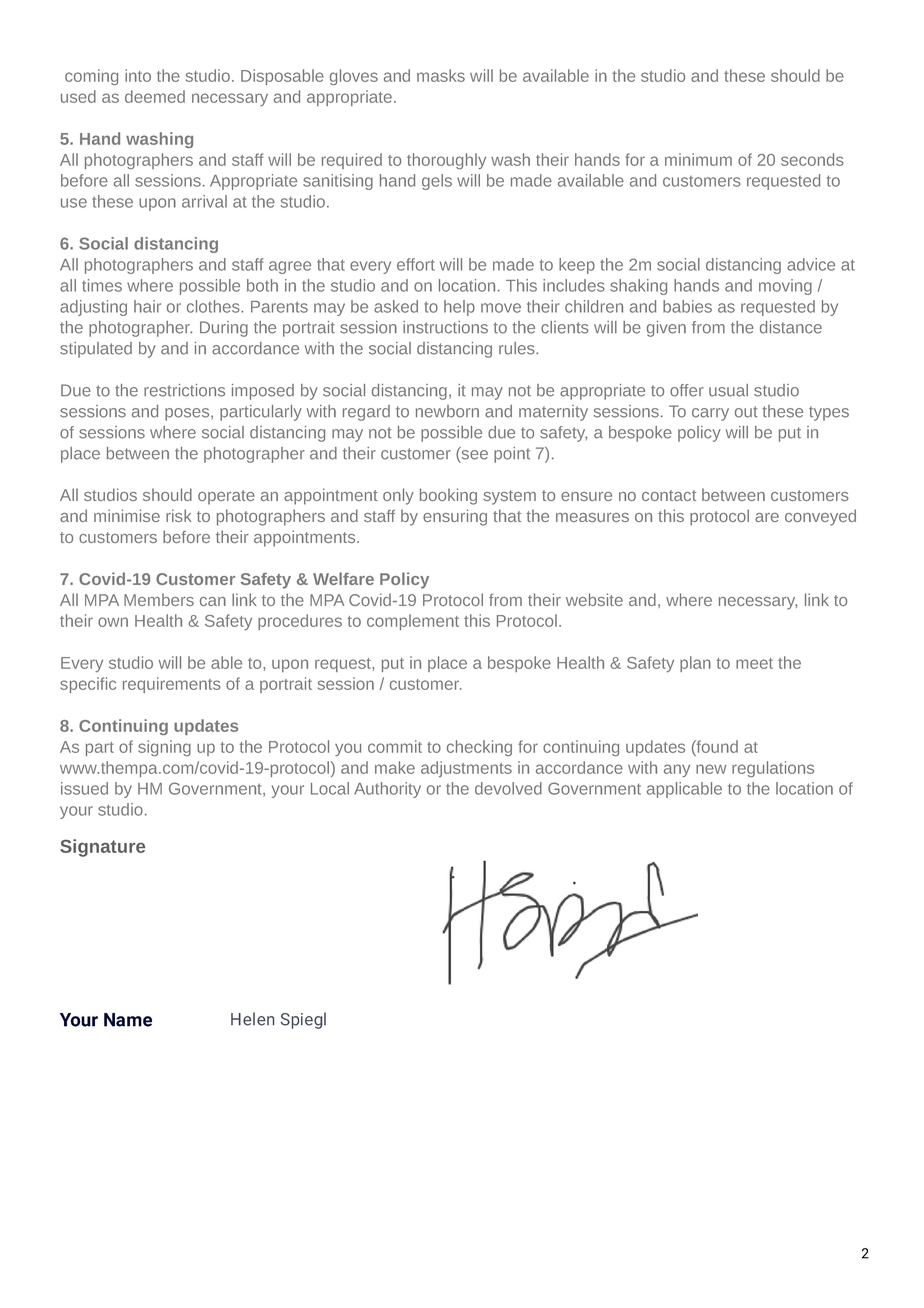 The image size is (924, 1308). What do you see at coordinates (820, 517) in the screenshot?
I see `conveyed` at bounding box center [820, 517].
